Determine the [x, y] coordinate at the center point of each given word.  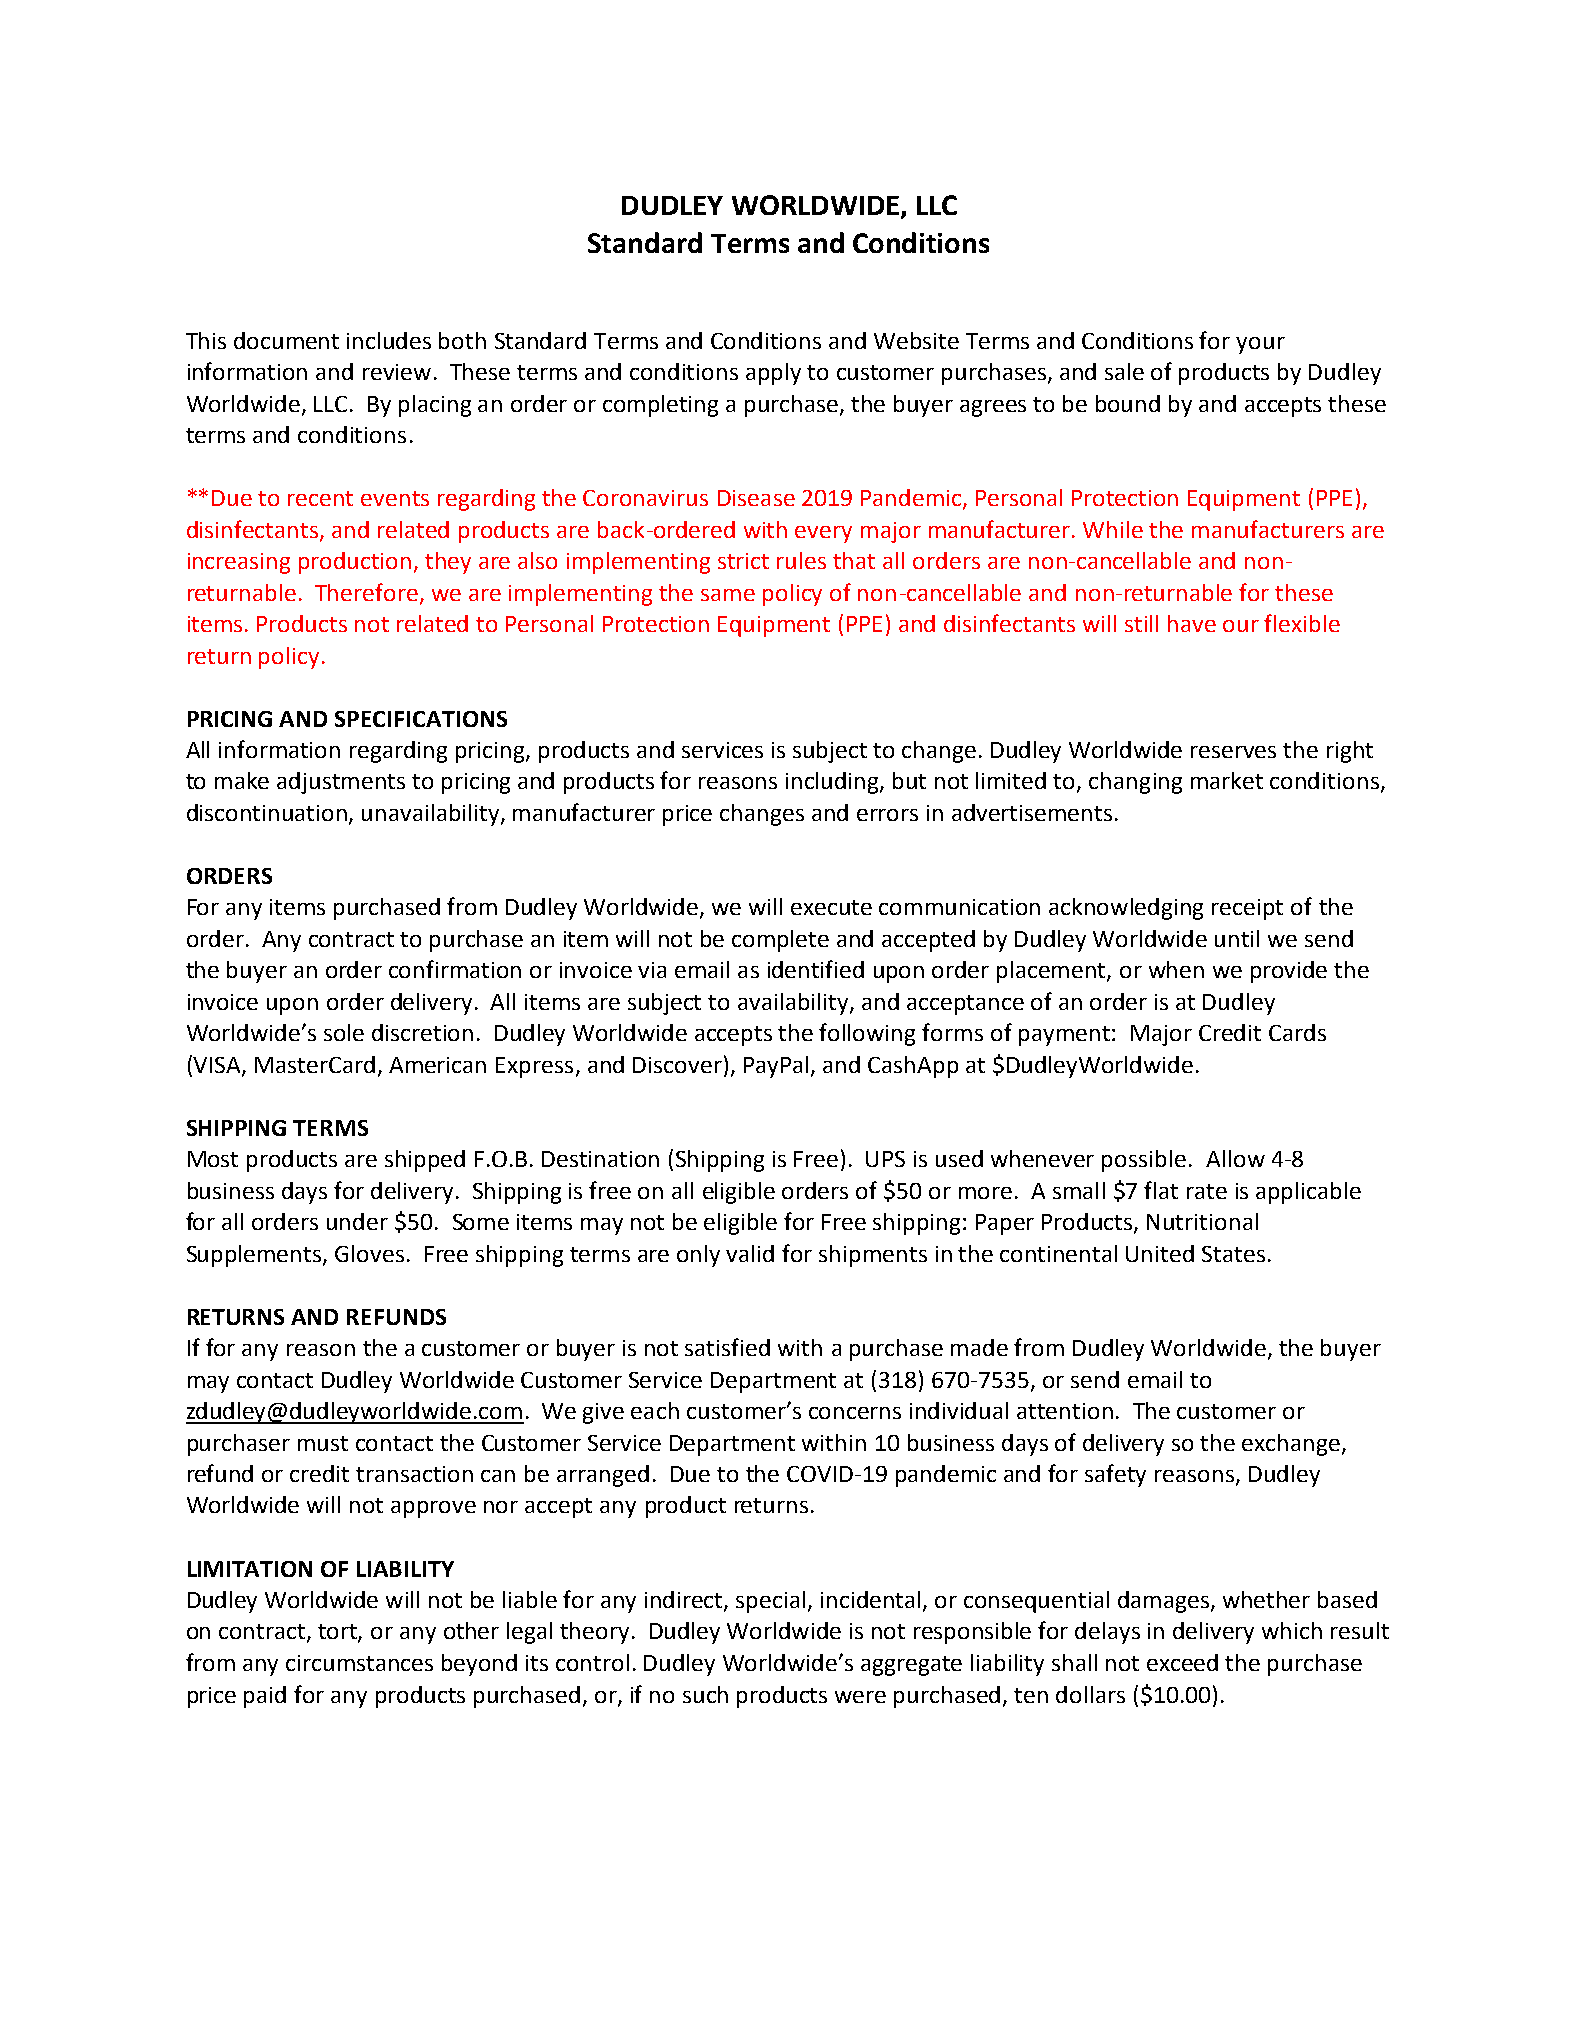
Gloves [369, 1253]
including [833, 783]
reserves [1233, 752]
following [867, 1034]
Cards [1297, 1032]
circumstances [359, 1663]
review [397, 372]
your [1260, 345]
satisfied [727, 1347]
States [1233, 1254]
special [770, 1602]
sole [344, 1032]
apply [773, 374]
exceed [1182, 1662]
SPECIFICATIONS [421, 719]
